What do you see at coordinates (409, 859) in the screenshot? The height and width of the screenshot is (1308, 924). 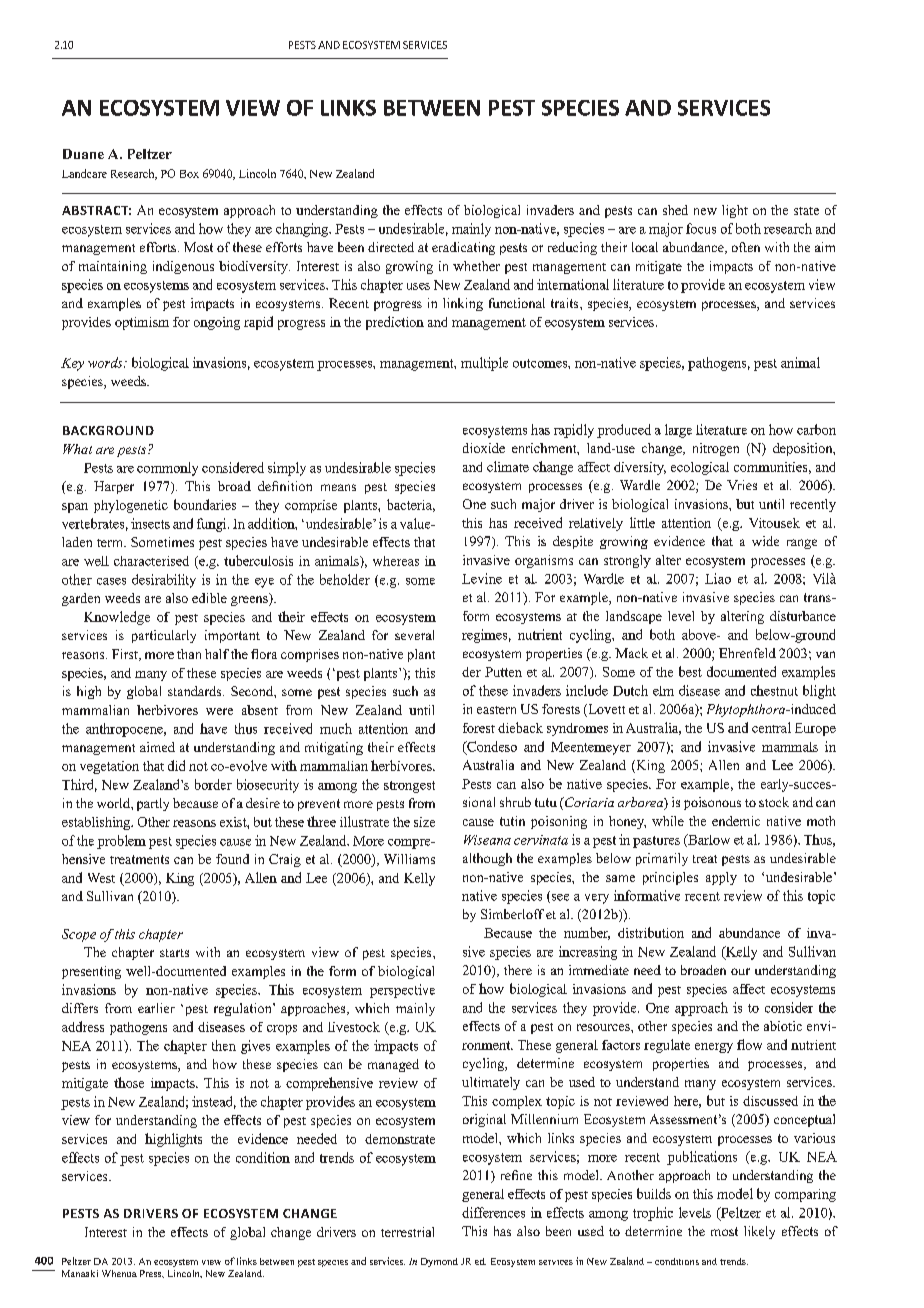 I see `Williams` at bounding box center [409, 859].
